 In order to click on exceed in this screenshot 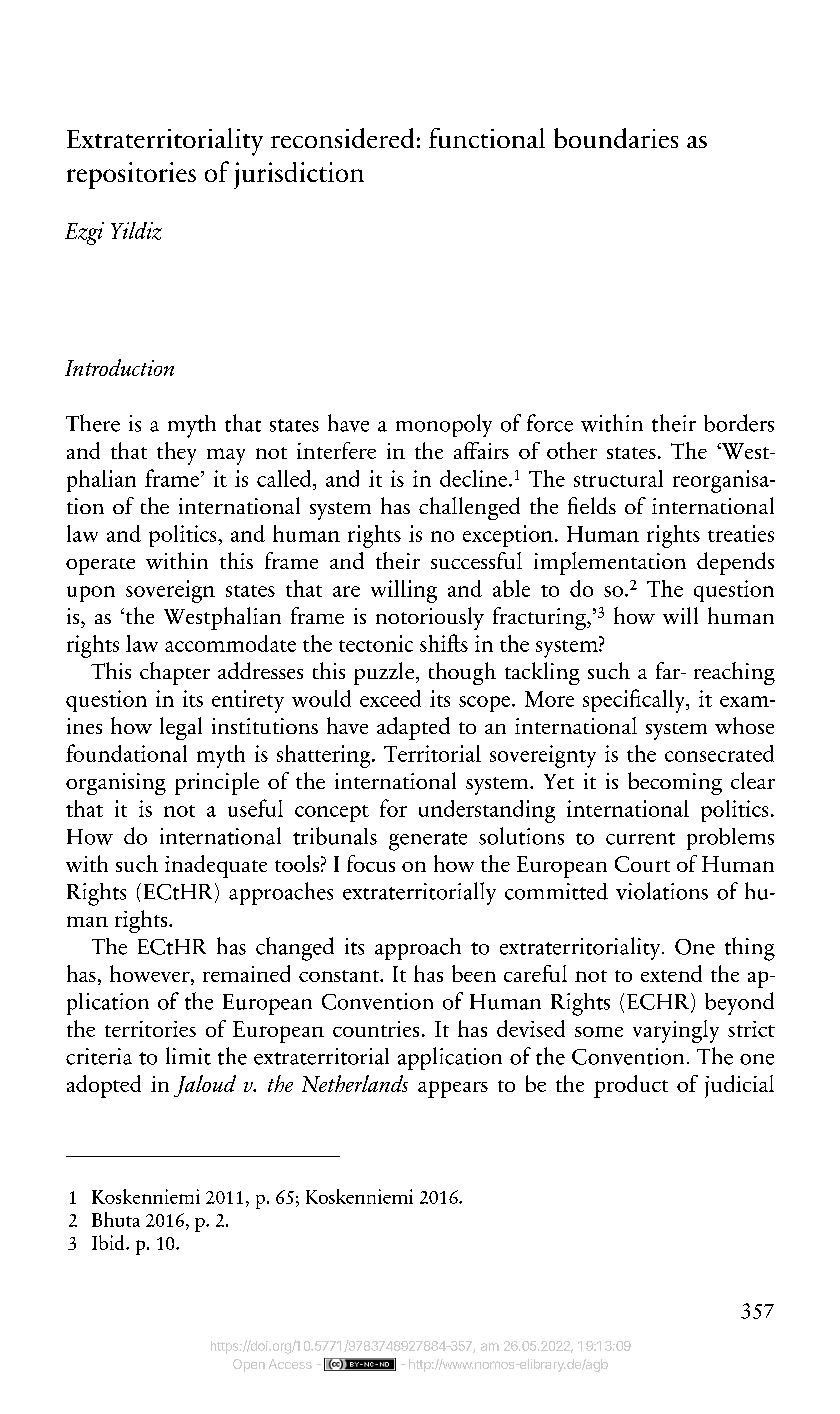, I will do `click(390, 698)`.
